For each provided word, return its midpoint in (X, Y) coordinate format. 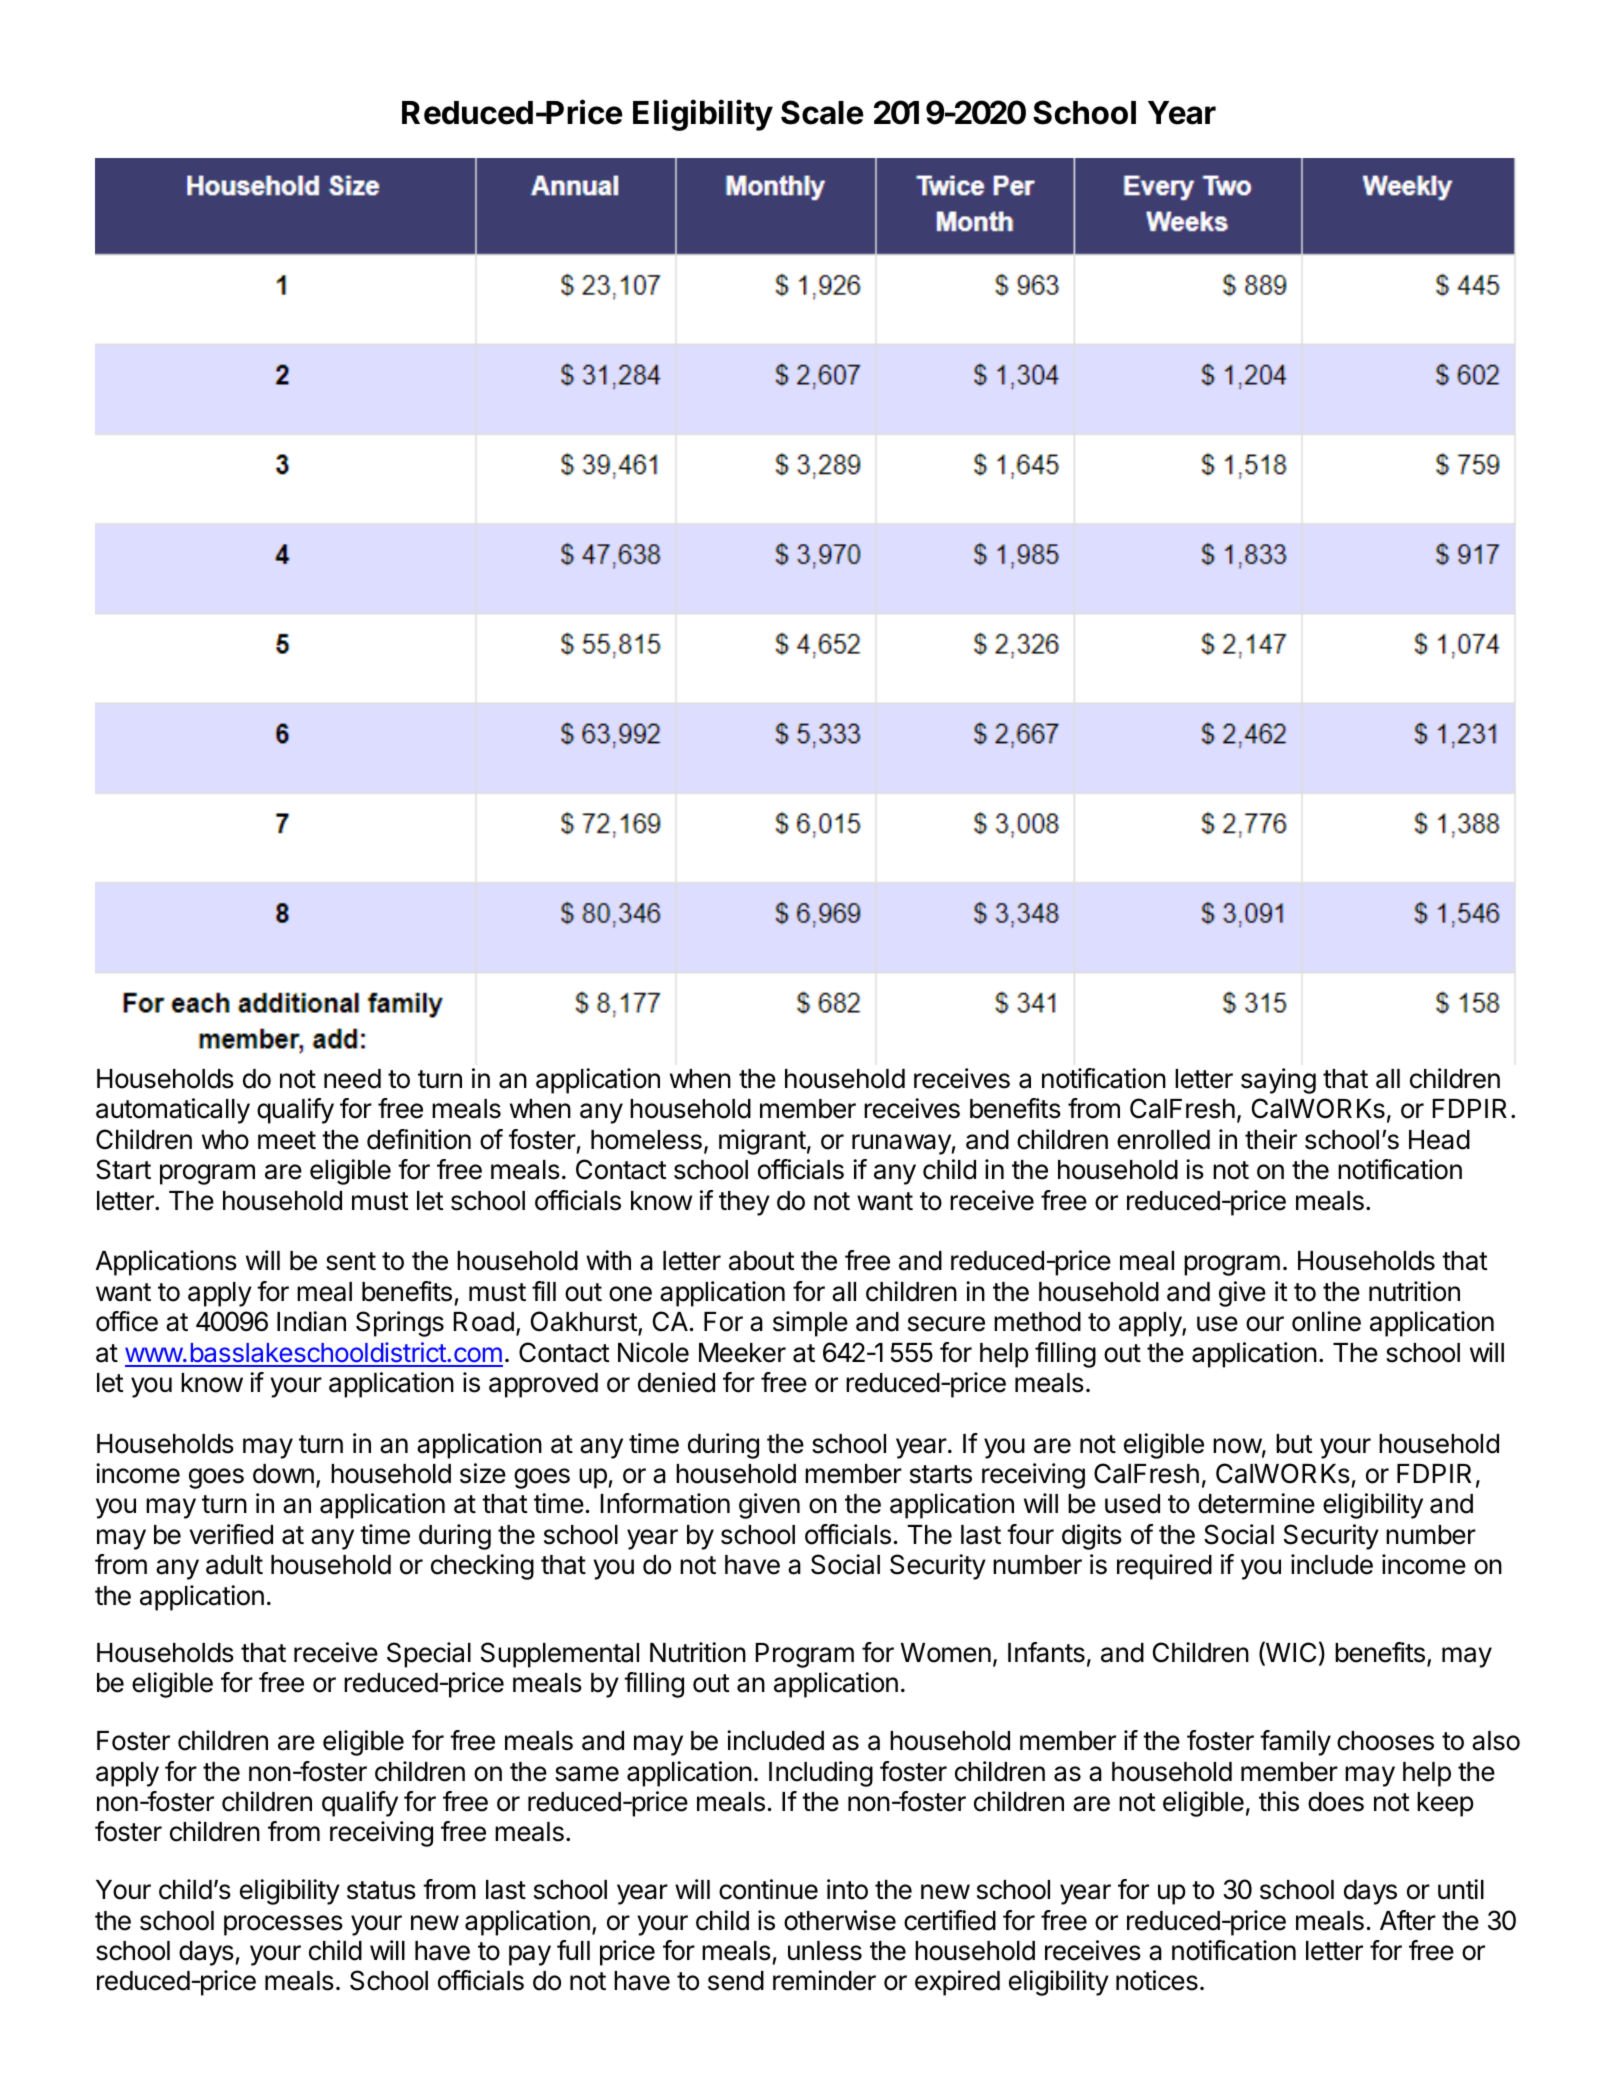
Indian (311, 1321)
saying (1278, 1081)
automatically (173, 1111)
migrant (762, 1142)
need (352, 1079)
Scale (822, 112)
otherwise (840, 1920)
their (1271, 1139)
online (1326, 1321)
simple (810, 1324)
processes (283, 1925)
